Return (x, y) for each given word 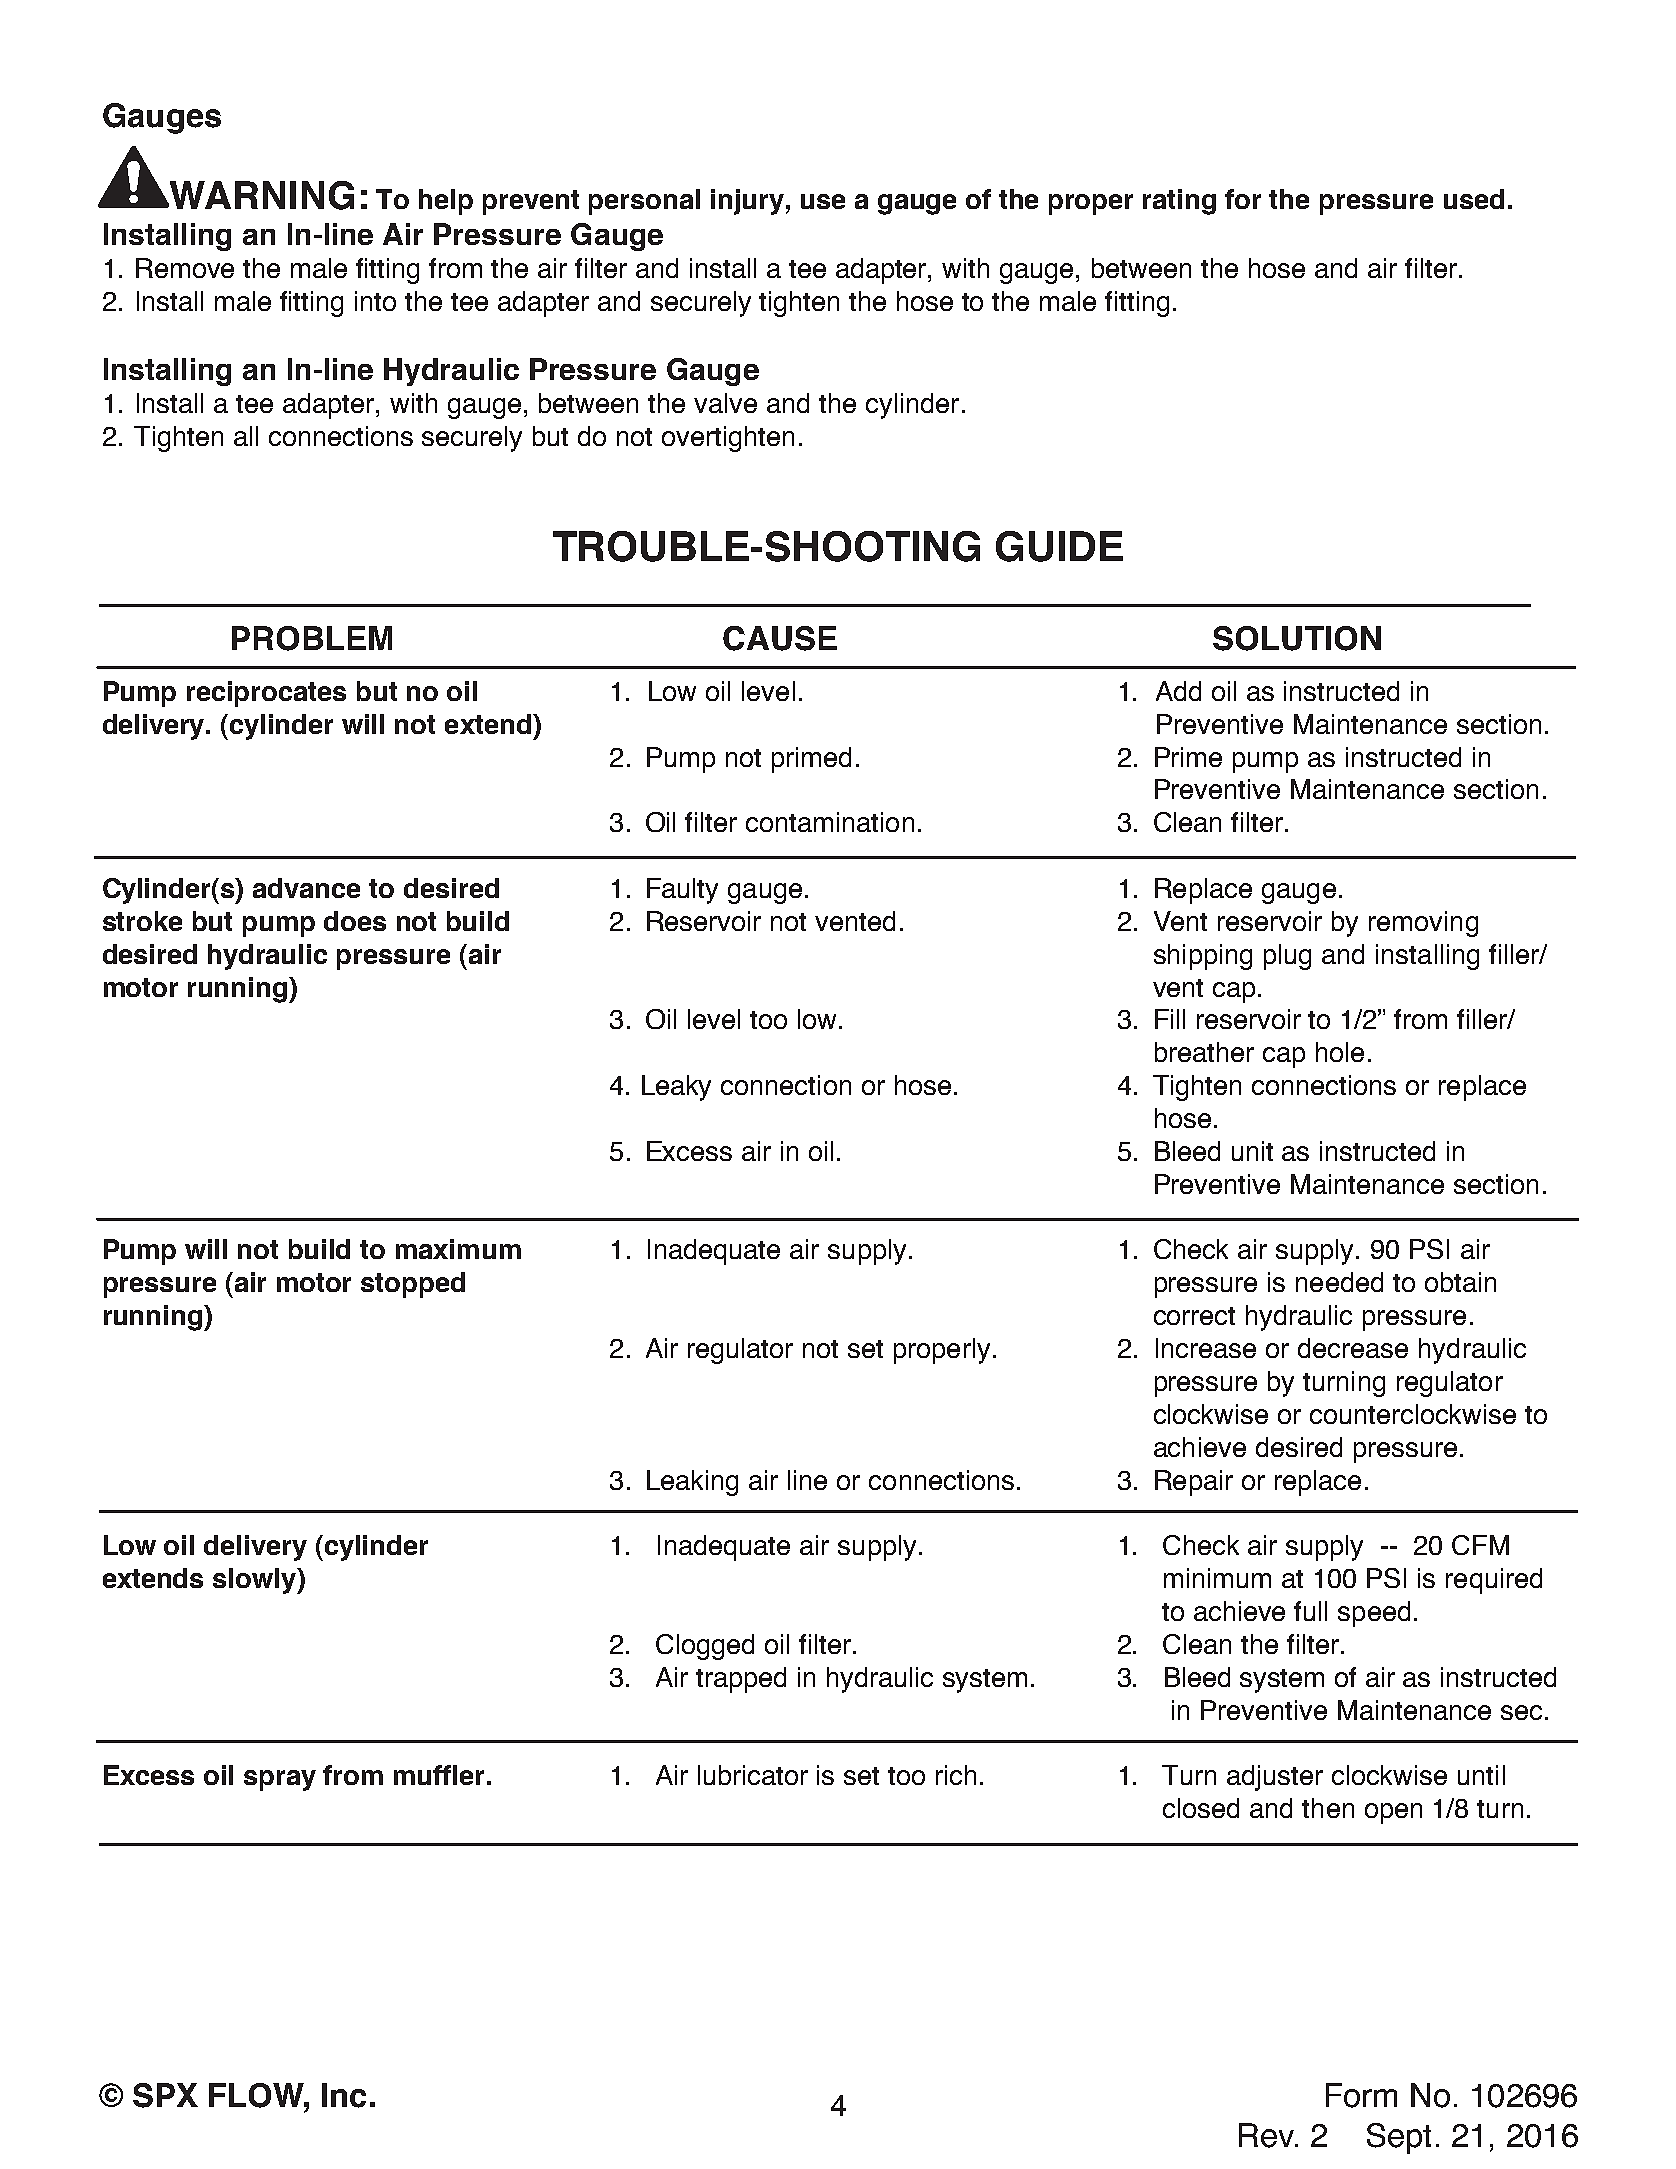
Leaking (692, 1483)
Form (1361, 2095)
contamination (830, 822)
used (1474, 199)
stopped (413, 1285)
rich (956, 1775)
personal (644, 202)
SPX (165, 2095)
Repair (1194, 1483)
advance (306, 888)
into (375, 301)
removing (1423, 924)
